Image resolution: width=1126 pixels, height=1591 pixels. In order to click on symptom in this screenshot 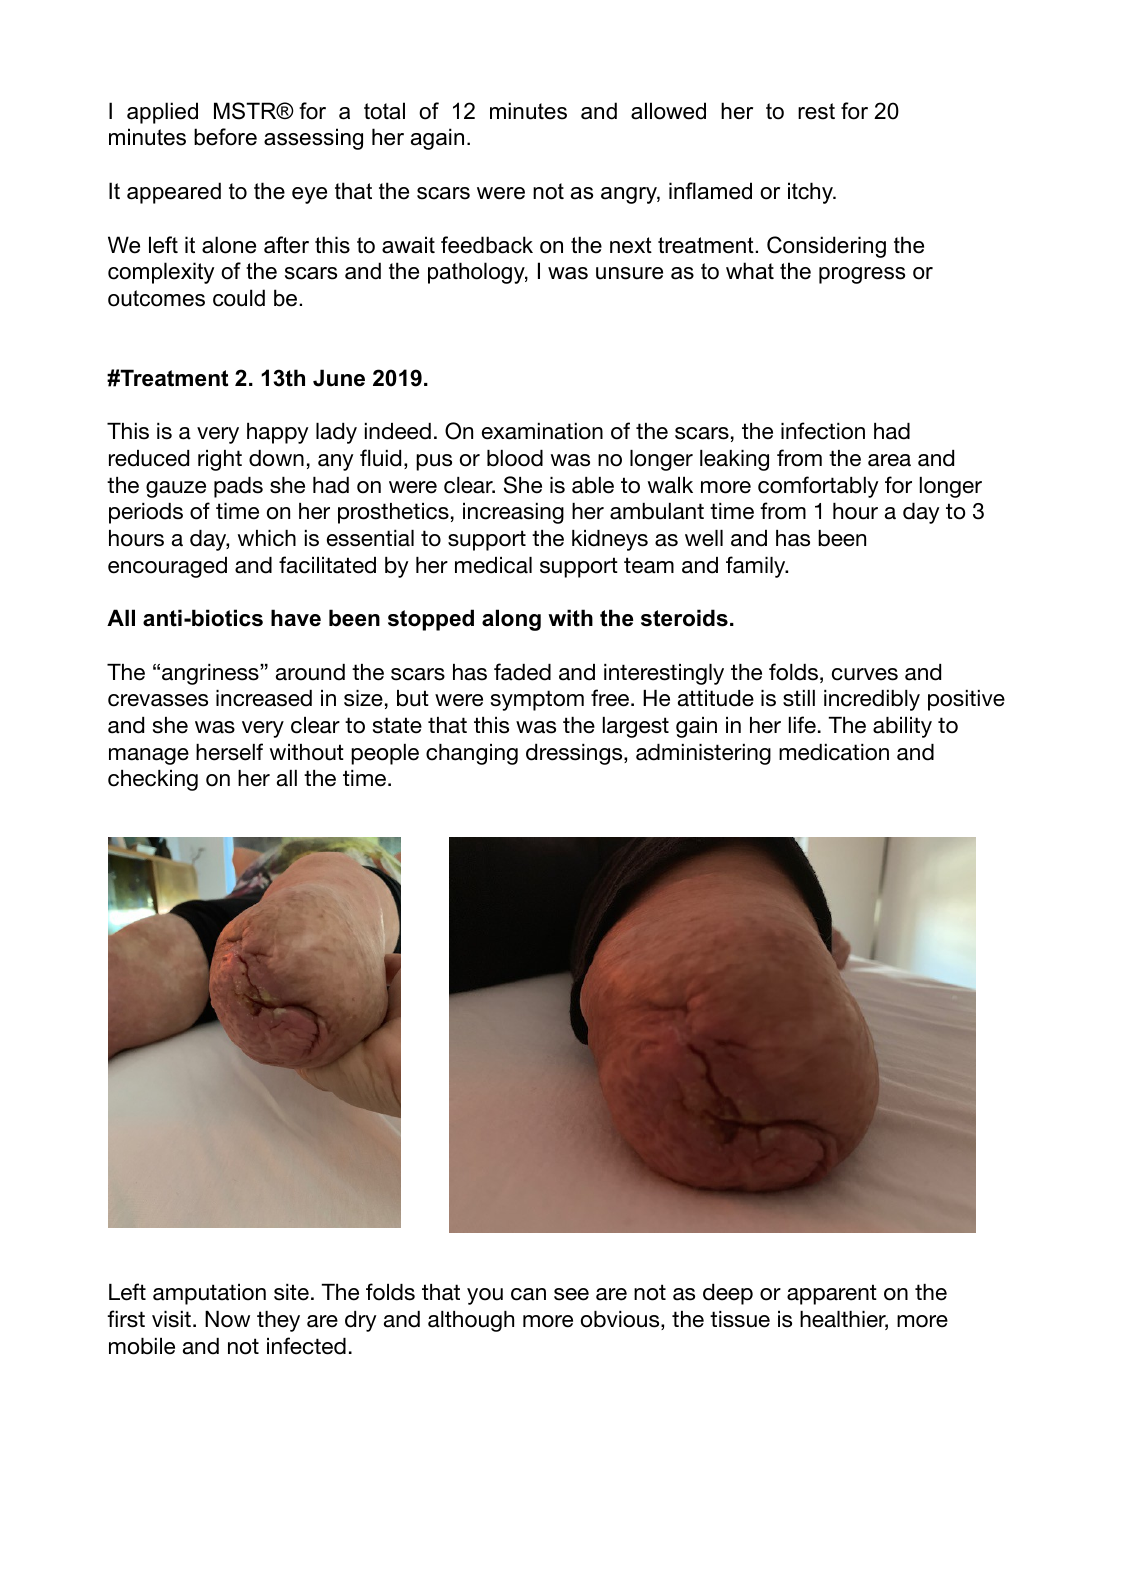, I will do `click(537, 700)`.
